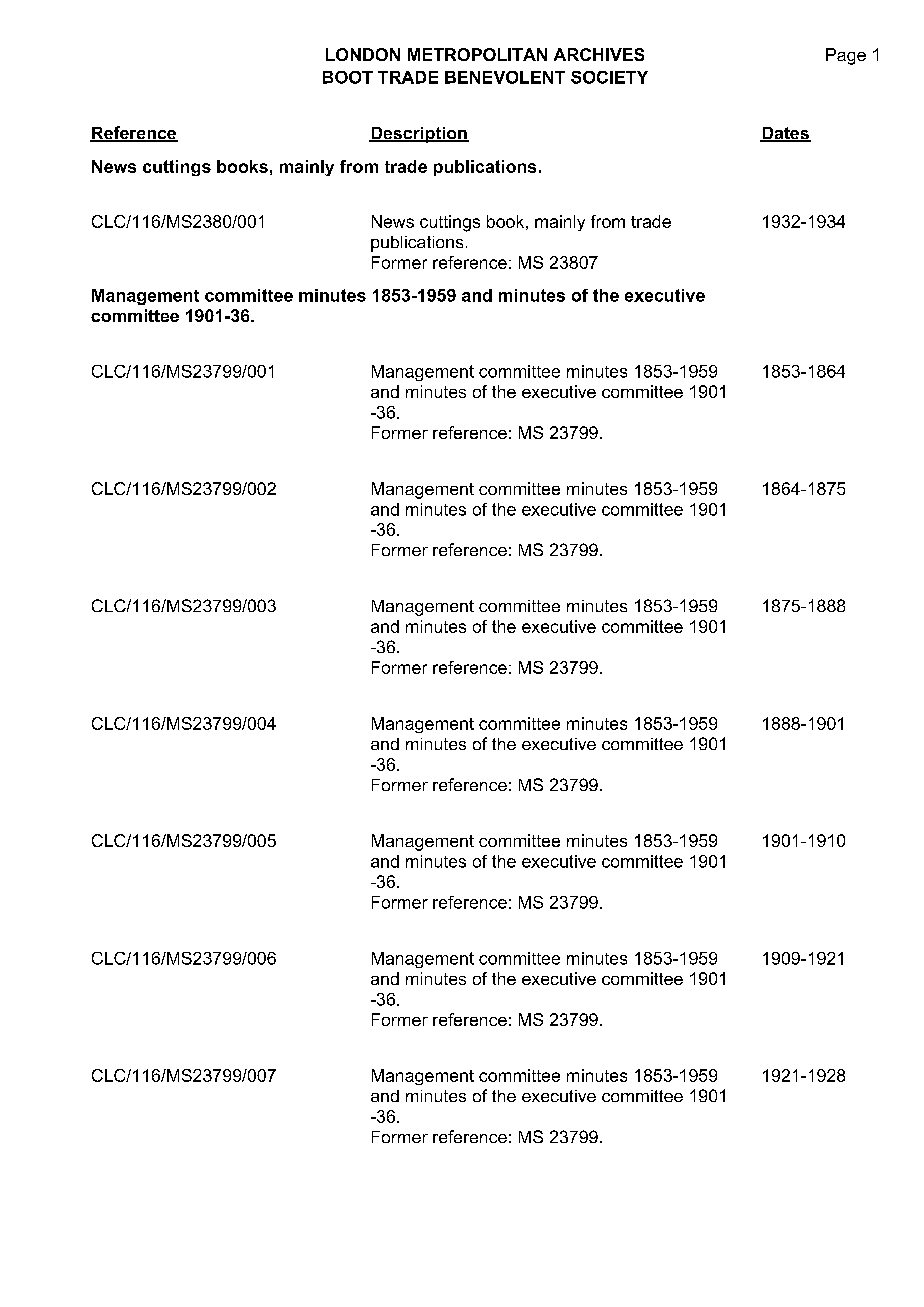 This screenshot has width=924, height=1307. Describe the element at coordinates (348, 77) in the screenshot. I see `BOOT` at that location.
